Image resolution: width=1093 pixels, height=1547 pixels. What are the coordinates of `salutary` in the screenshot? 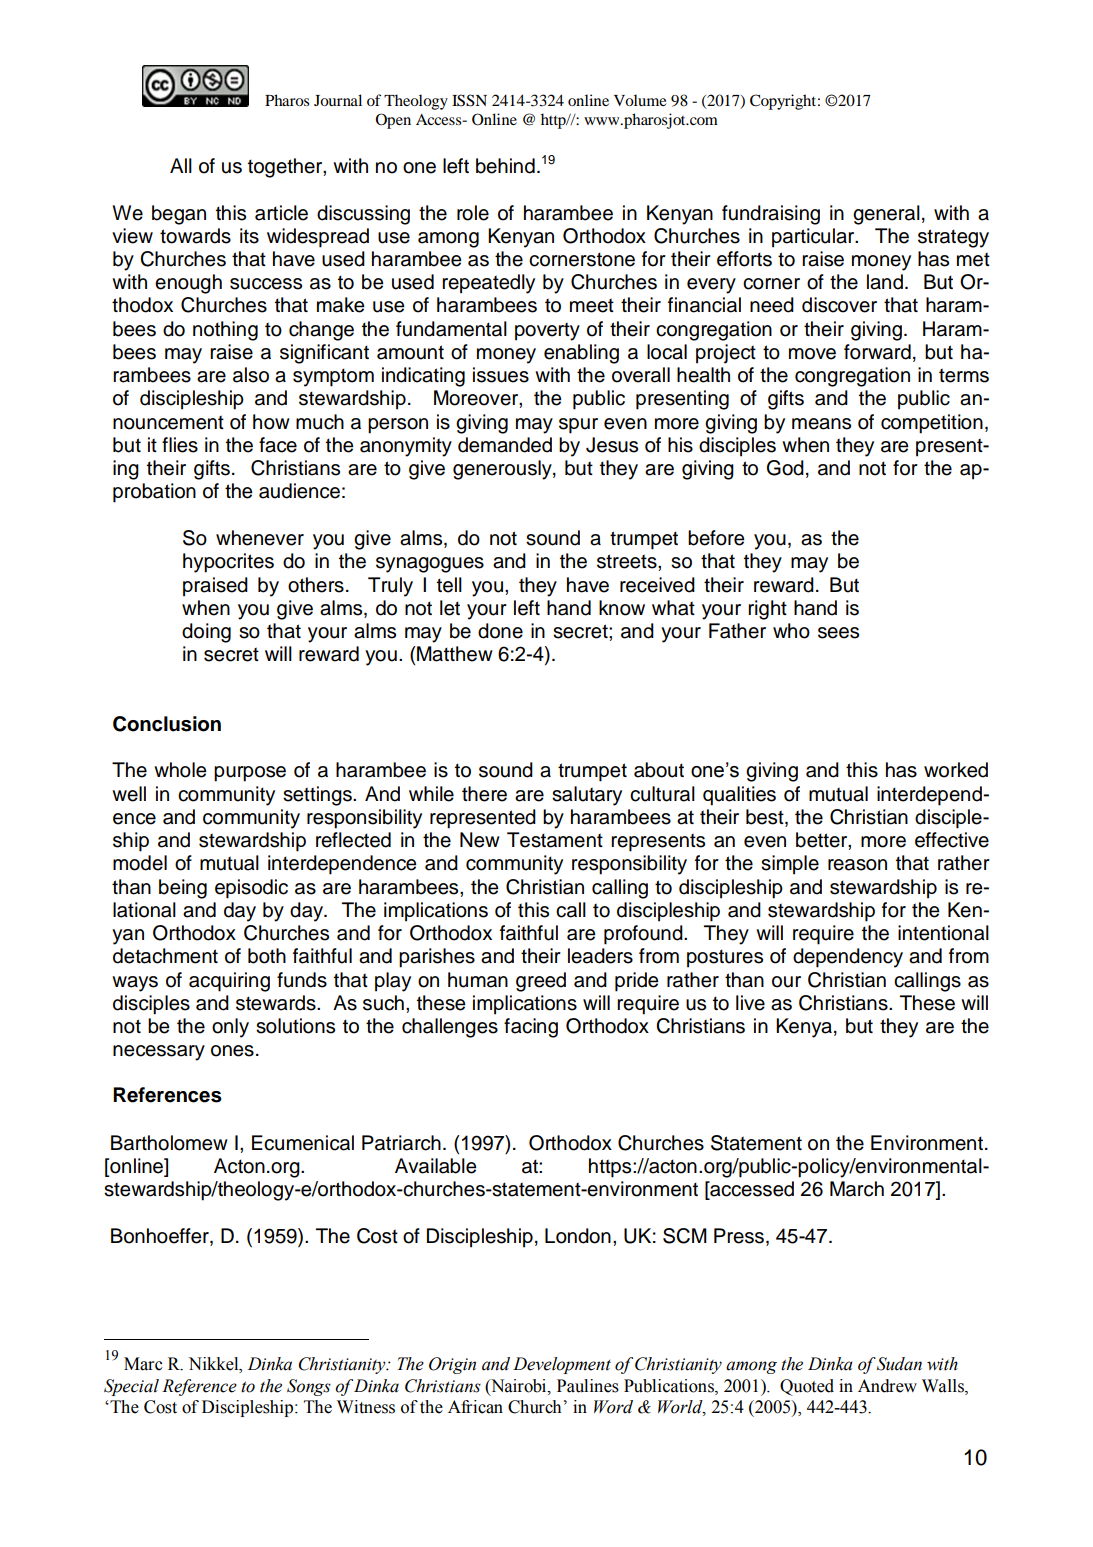 It's located at (587, 796).
